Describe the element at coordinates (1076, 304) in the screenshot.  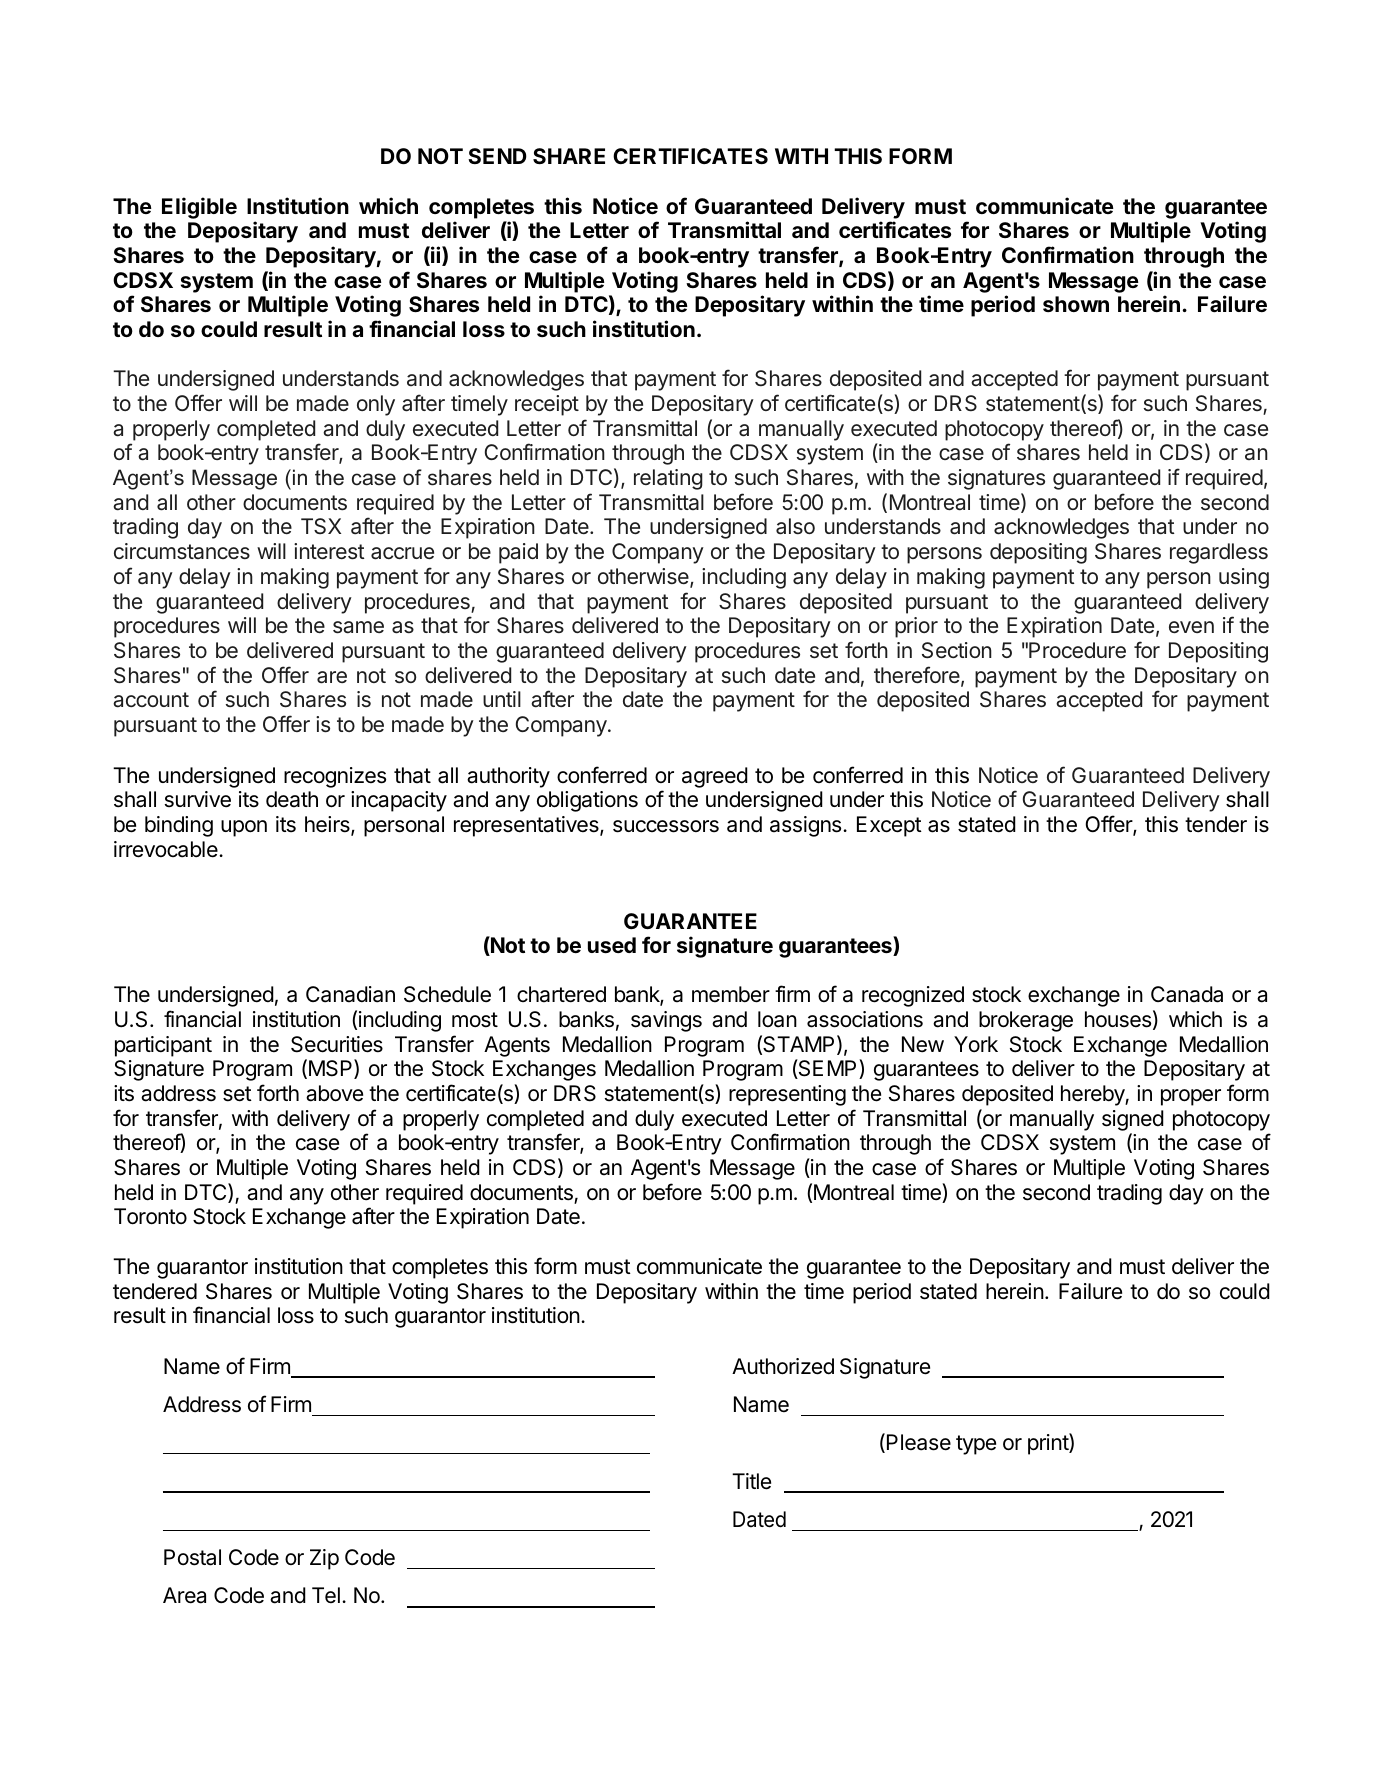
I see `shown` at that location.
